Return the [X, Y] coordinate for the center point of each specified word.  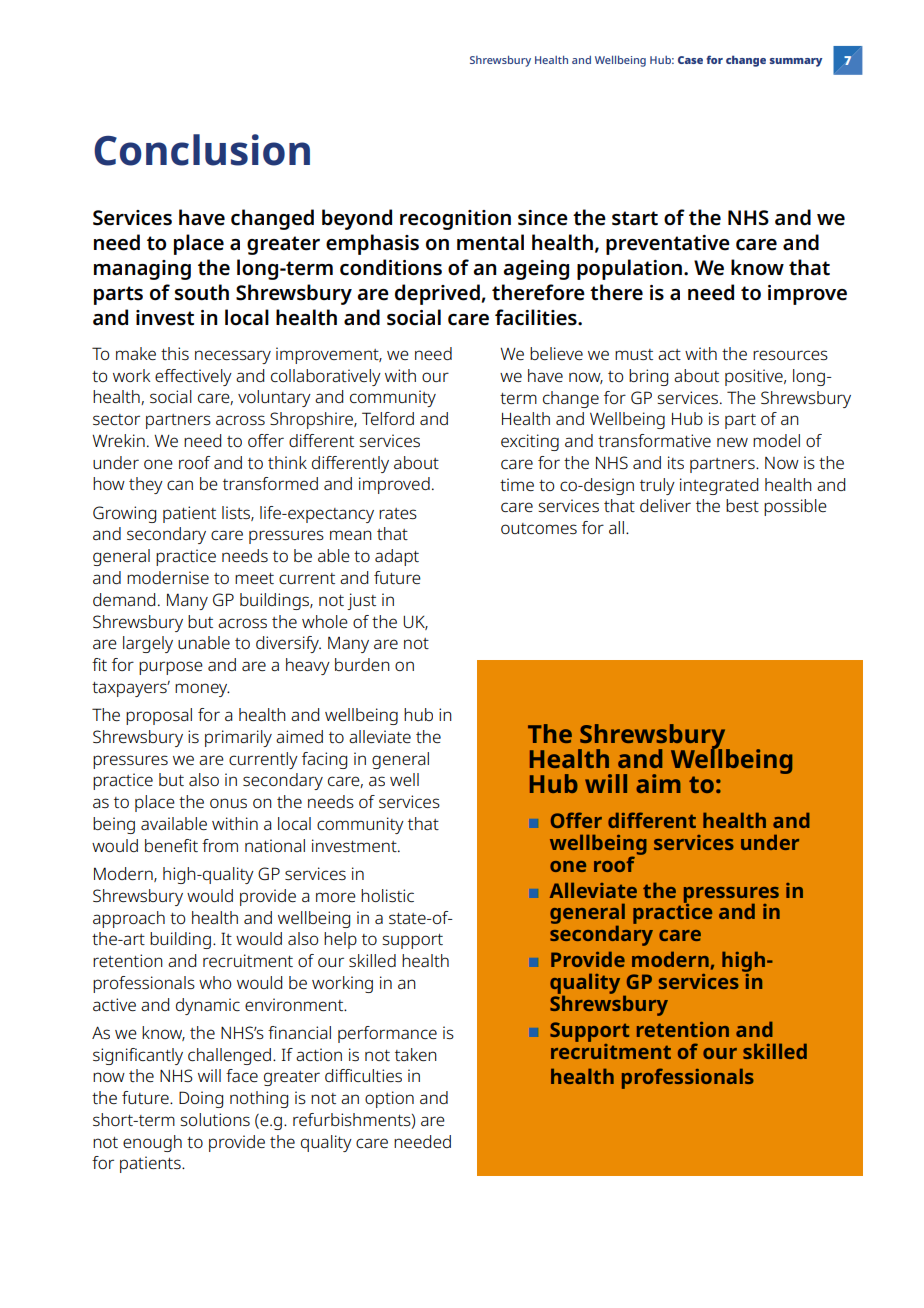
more [336, 897]
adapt [397, 557]
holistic [387, 895]
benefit [171, 845]
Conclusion [202, 150]
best [742, 505]
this [175, 353]
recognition [455, 220]
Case [690, 60]
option [389, 1099]
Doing [201, 1099]
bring [648, 377]
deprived [438, 294]
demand [124, 599]
